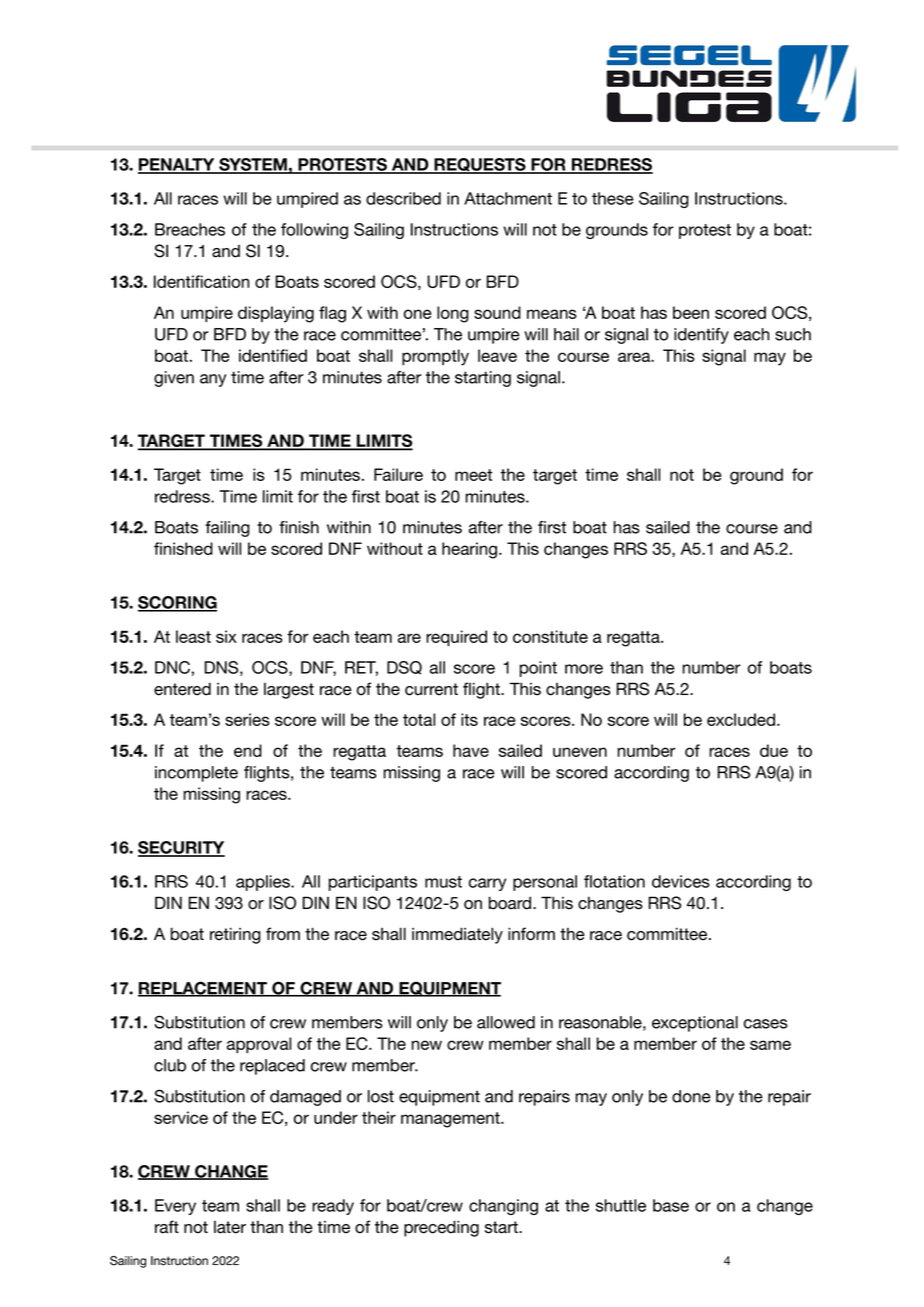 The image size is (924, 1307). What do you see at coordinates (457, 935) in the image?
I see `immediately` at bounding box center [457, 935].
